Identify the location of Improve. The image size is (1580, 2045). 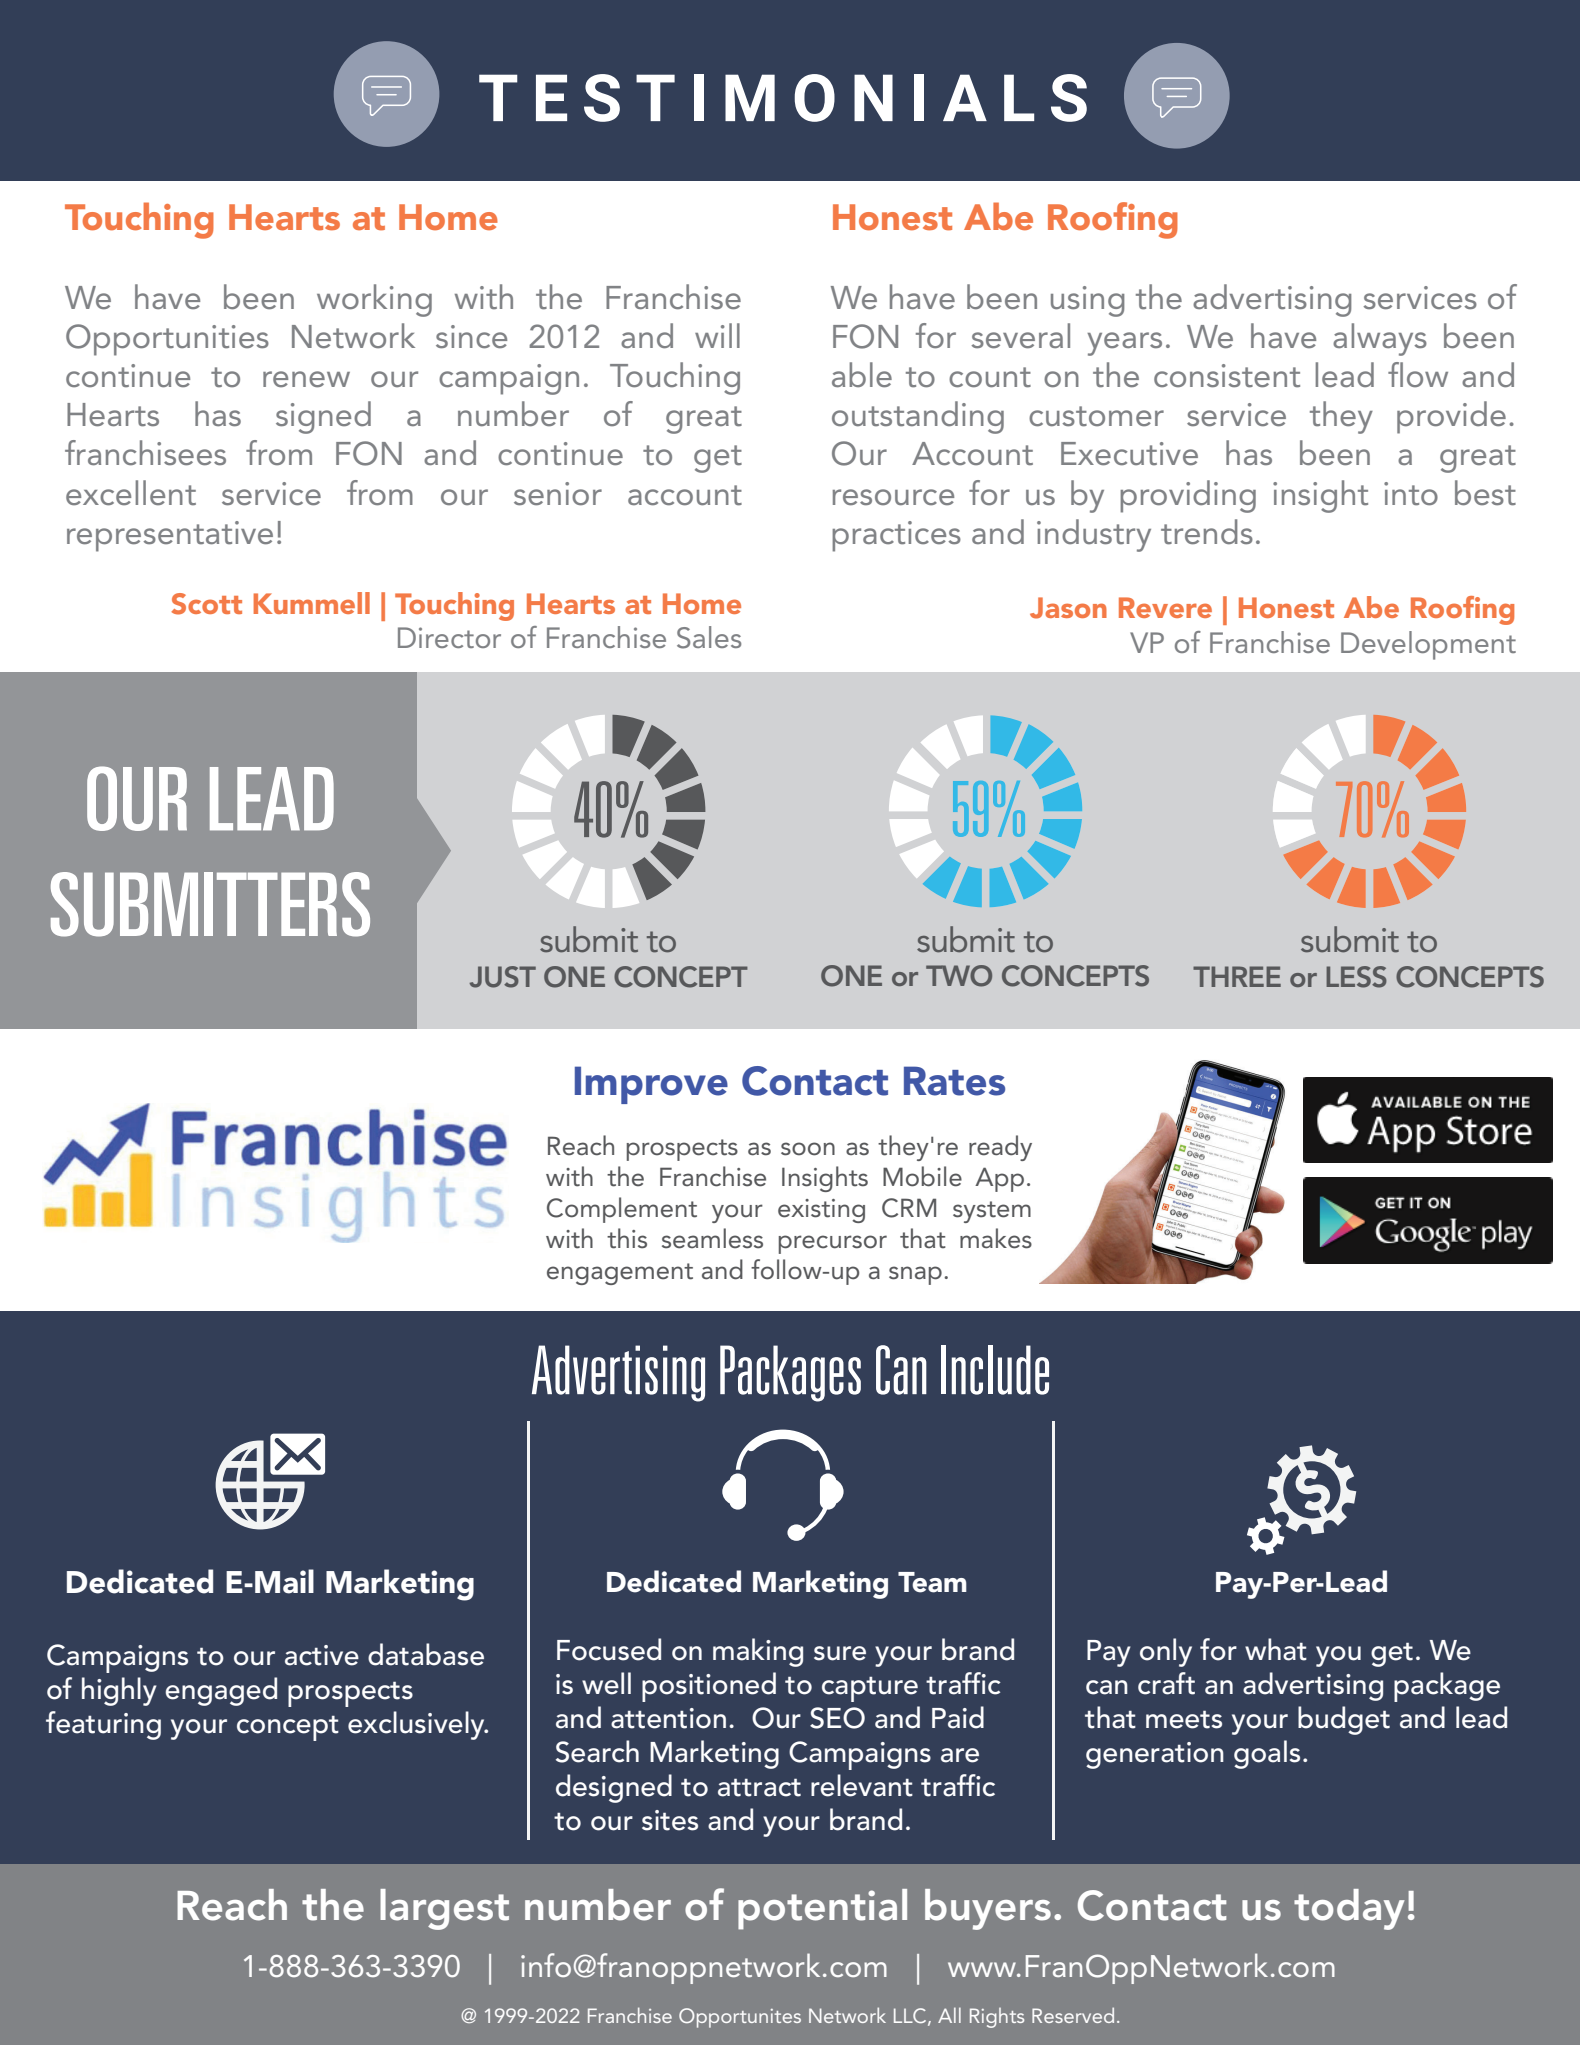
(651, 1085).
